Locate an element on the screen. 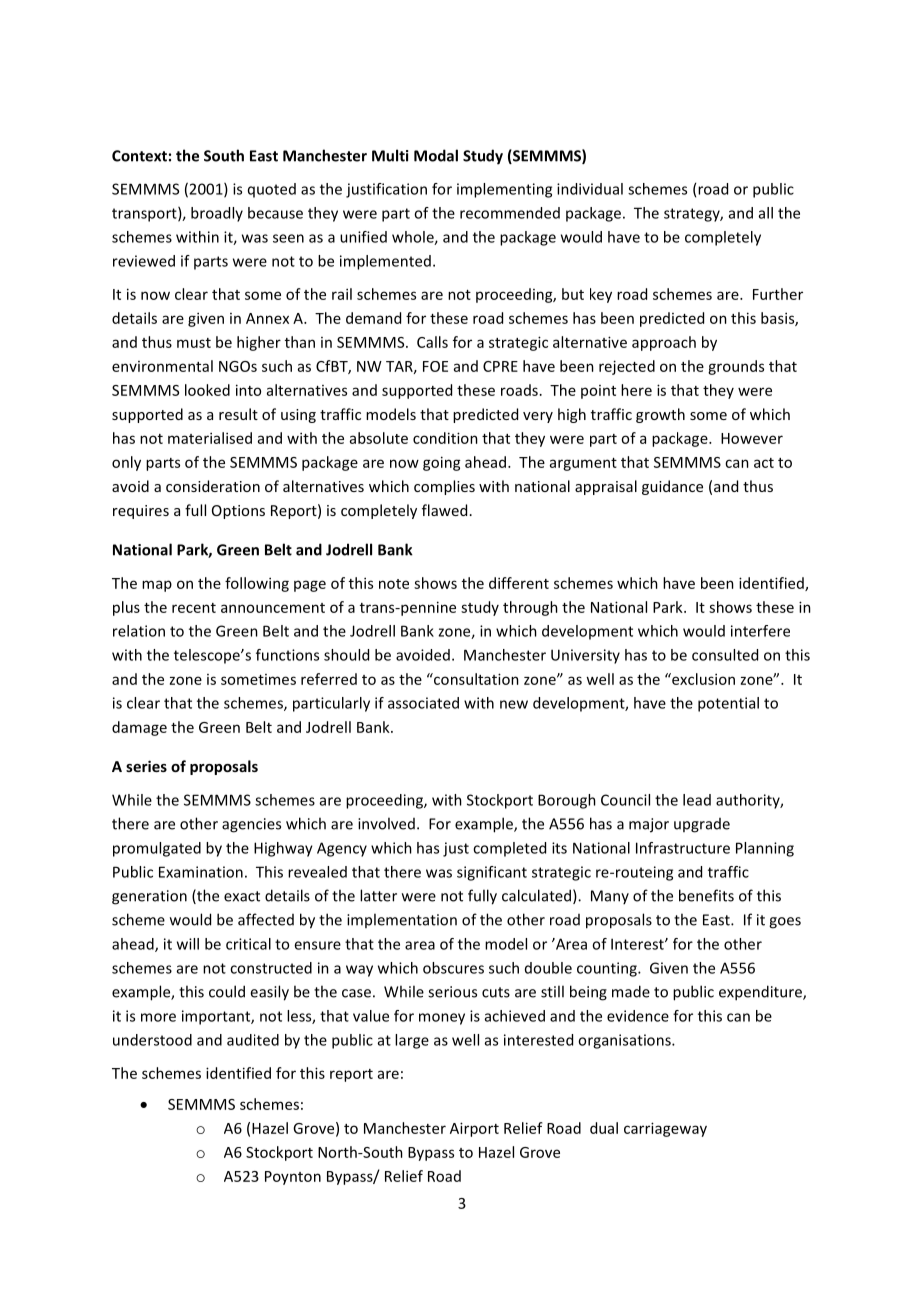 The width and height of the screenshot is (924, 1308). agencies is located at coordinates (251, 825).
